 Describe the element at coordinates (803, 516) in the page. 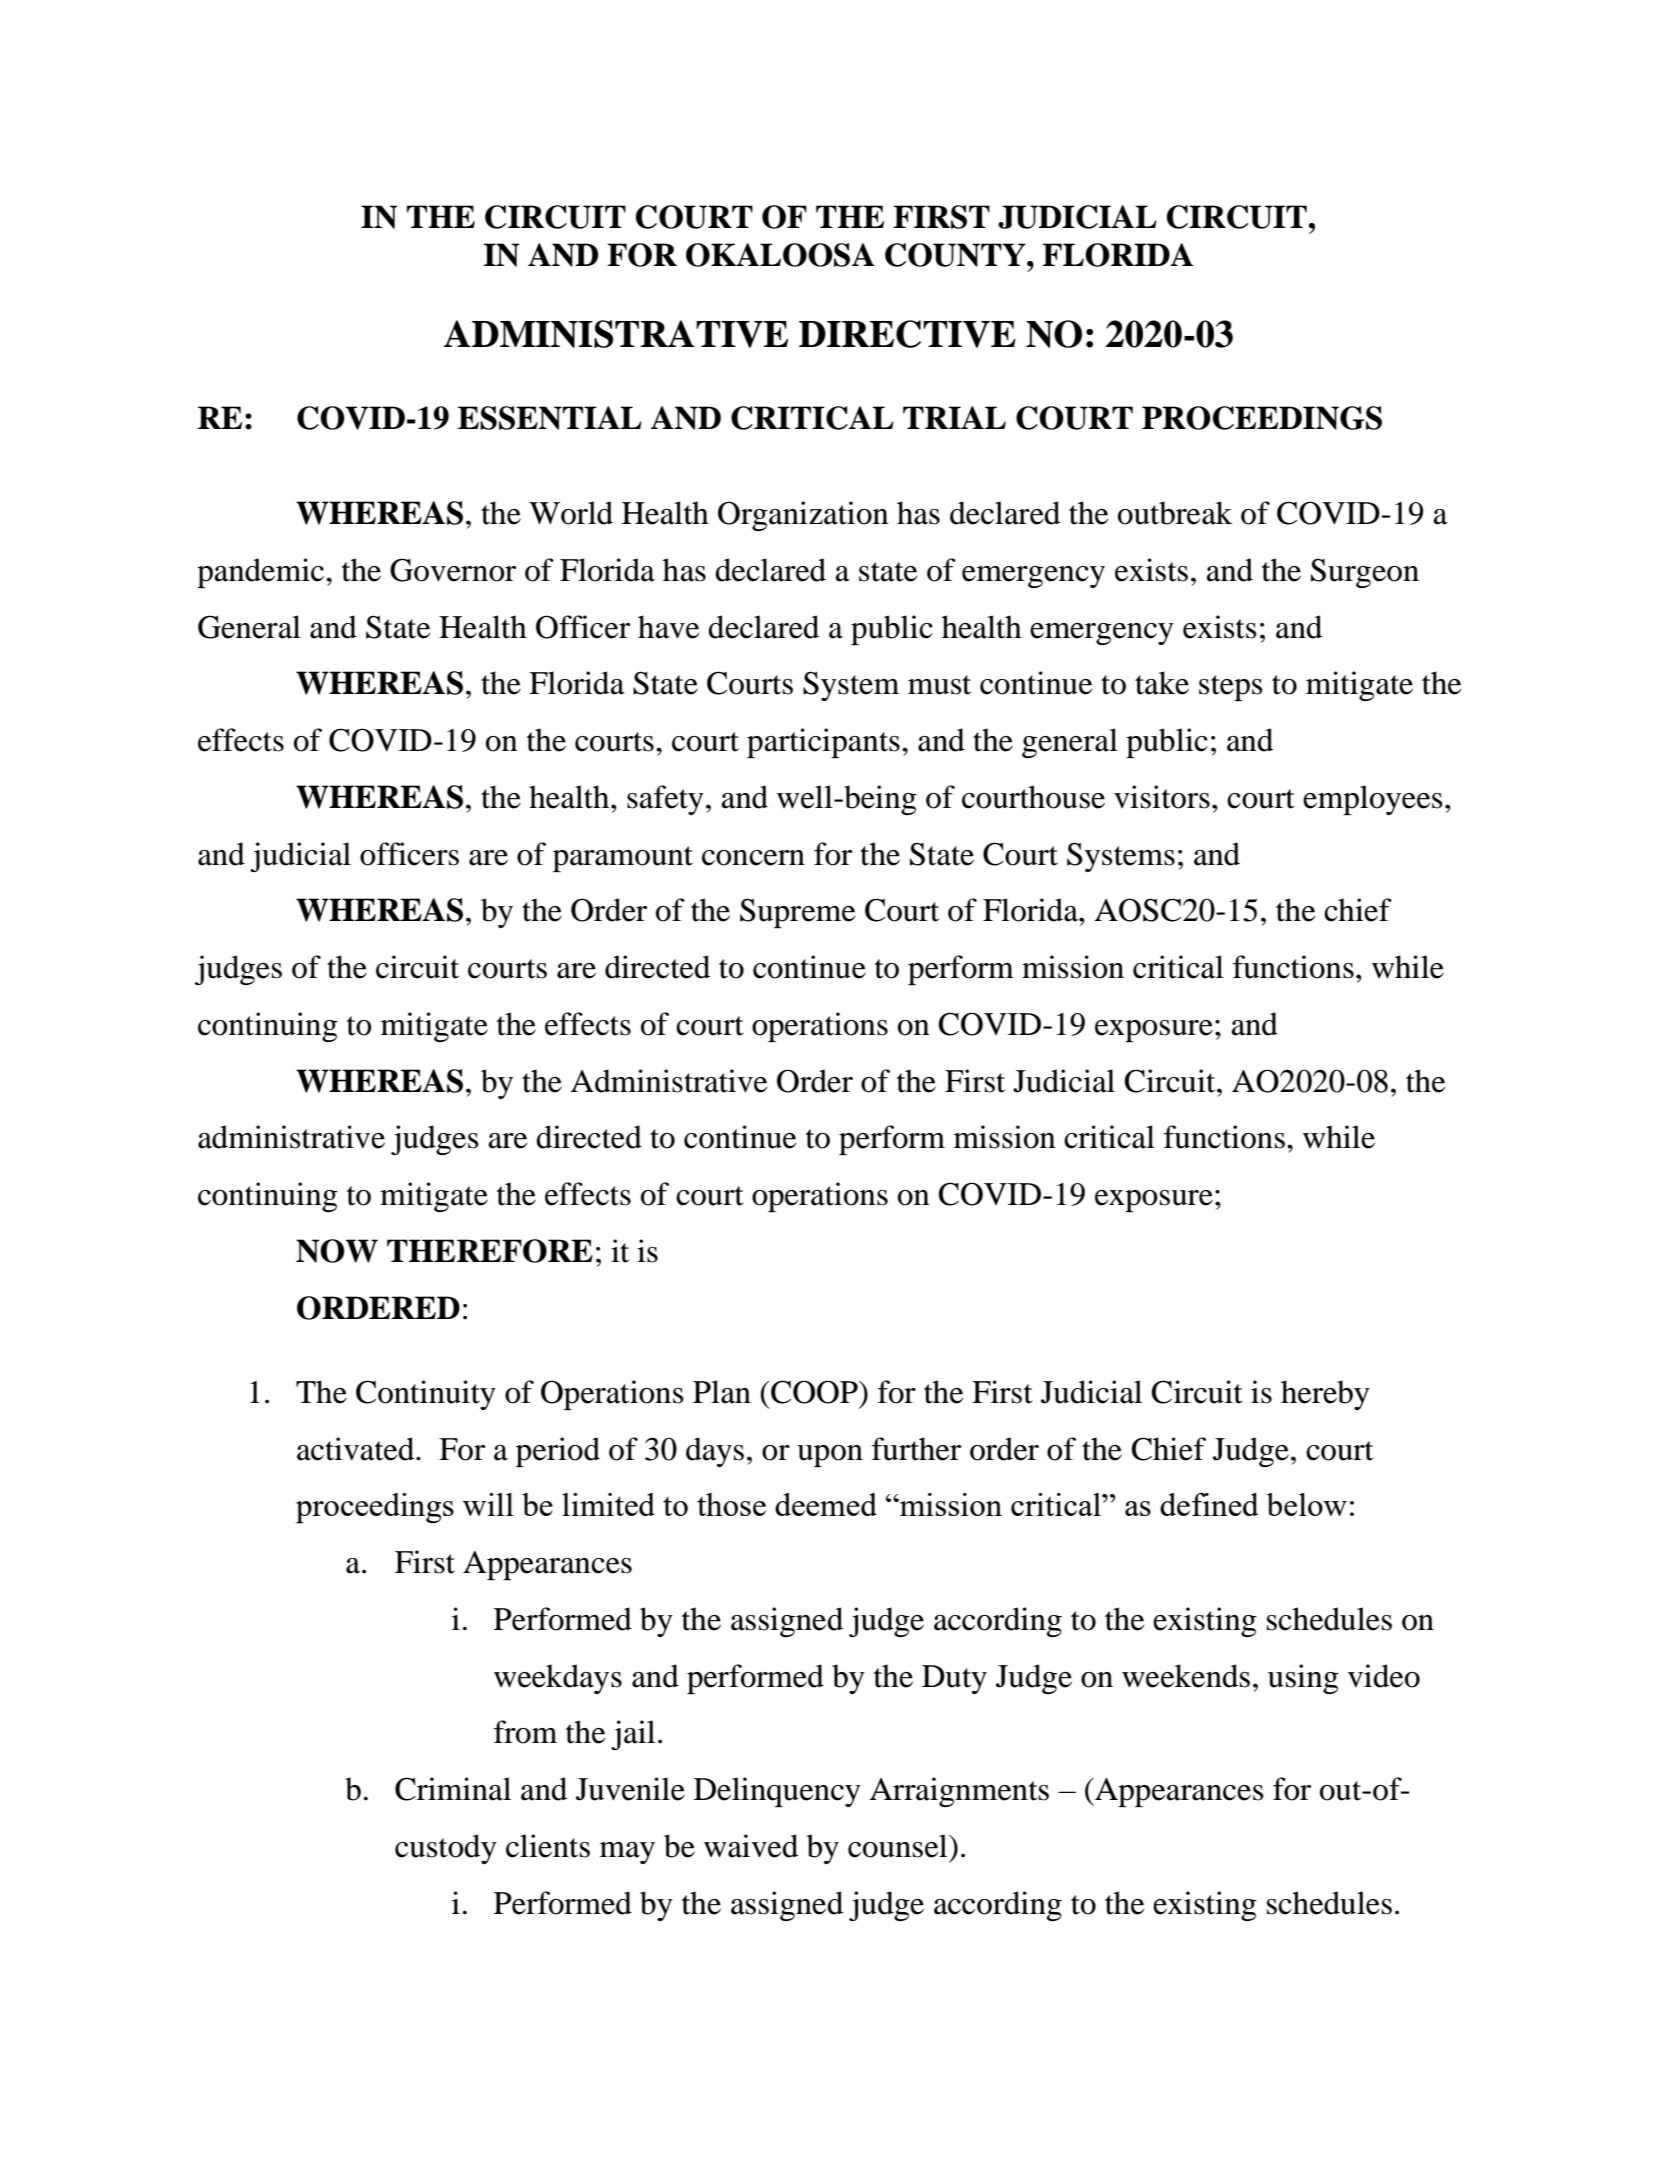

I see `Organization` at that location.
